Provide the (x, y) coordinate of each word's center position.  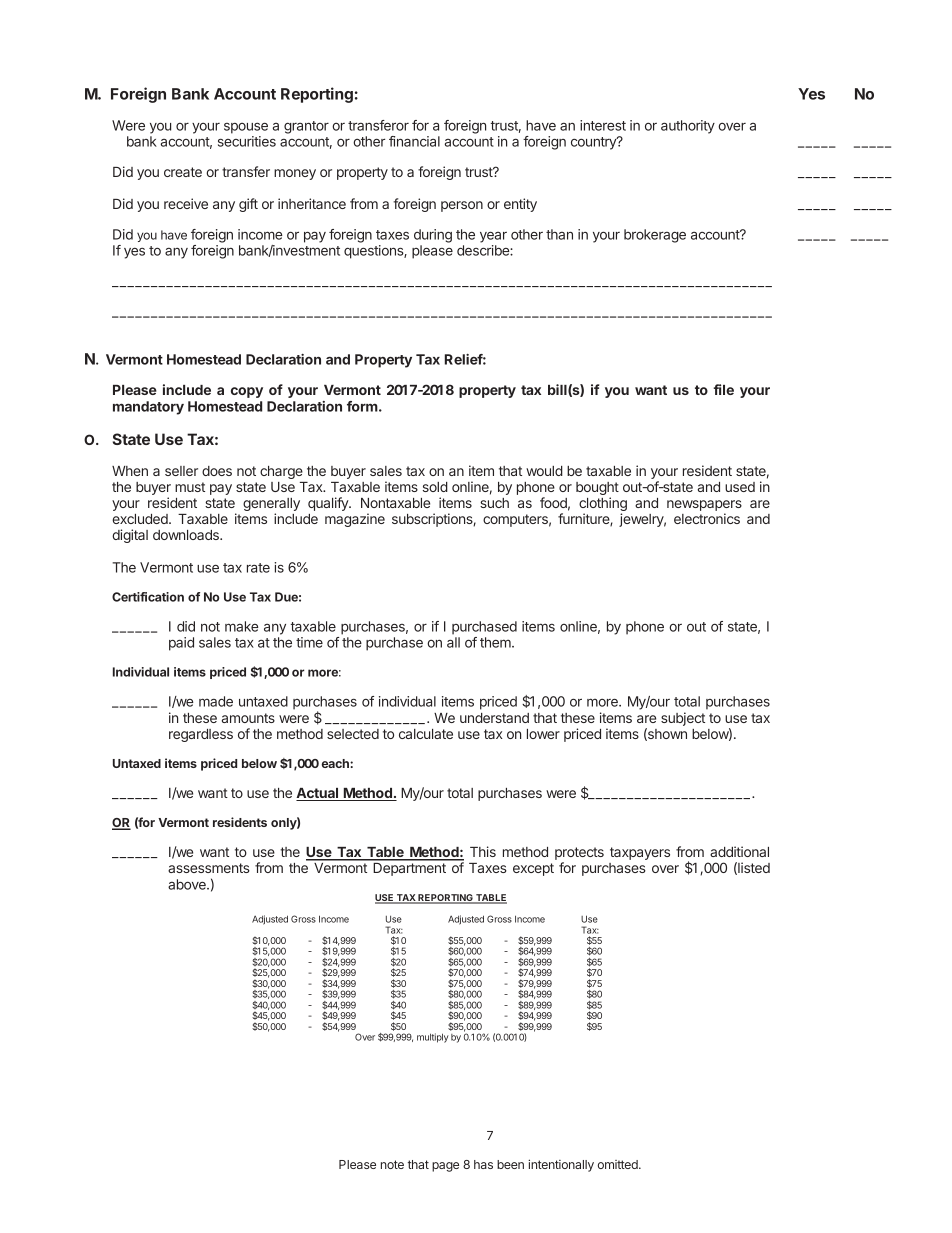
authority (688, 127)
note (392, 1164)
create (183, 172)
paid (181, 644)
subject (683, 719)
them (496, 642)
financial (414, 141)
